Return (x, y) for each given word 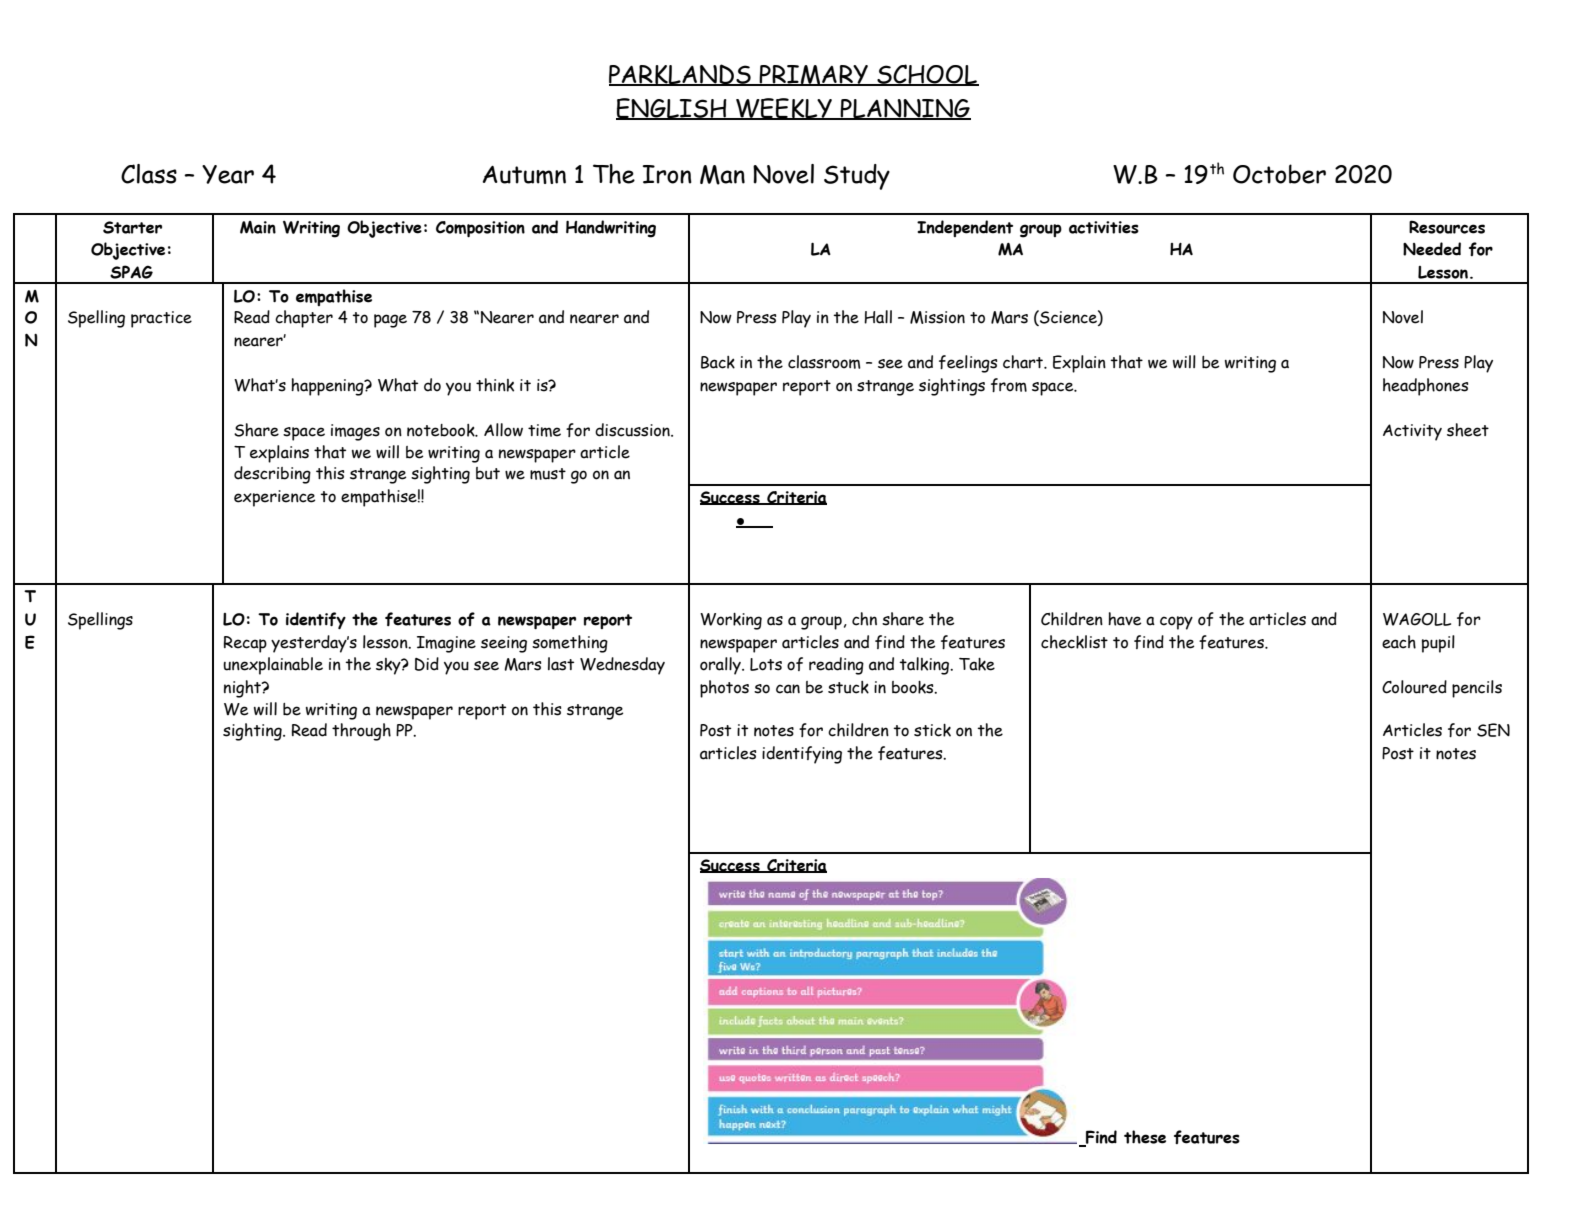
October (1279, 174)
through (361, 732)
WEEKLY (784, 109)
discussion (633, 430)
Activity (1412, 432)
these (1145, 1137)
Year (228, 174)
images (355, 432)
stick (932, 730)
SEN (1493, 730)
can (788, 689)
